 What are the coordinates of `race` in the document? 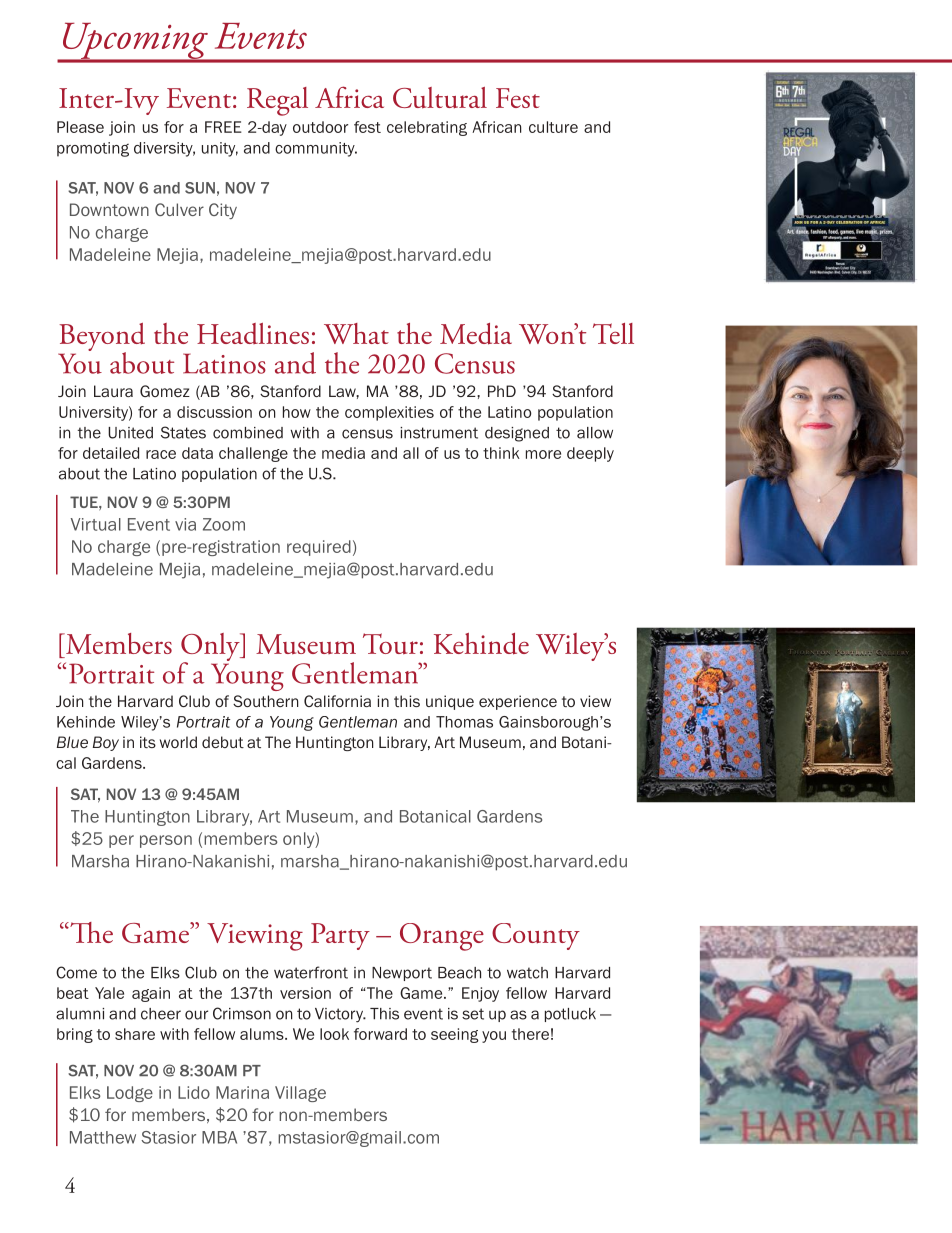 It's located at (161, 454).
